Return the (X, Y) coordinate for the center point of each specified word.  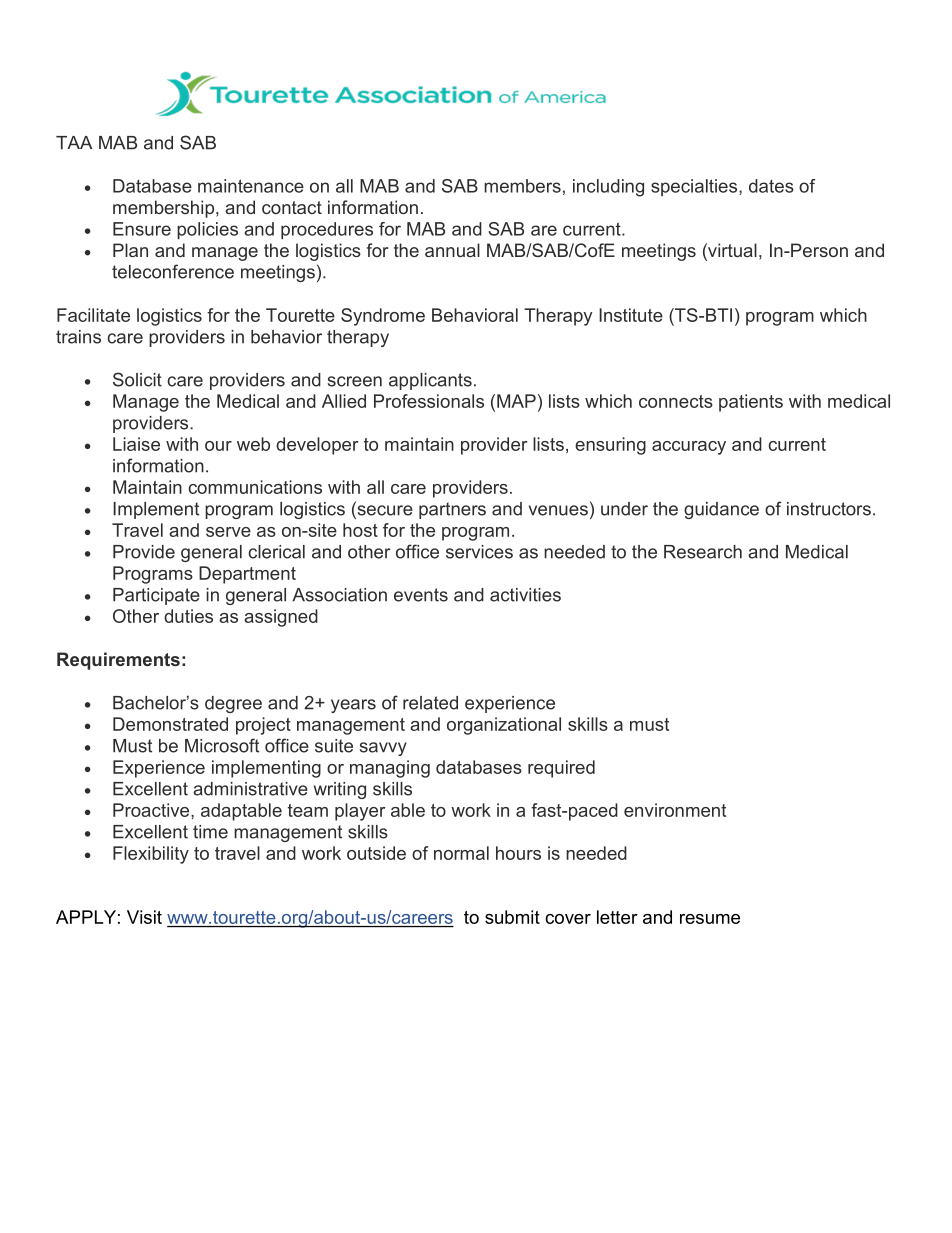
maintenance (251, 186)
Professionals (429, 401)
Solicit (137, 379)
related (430, 703)
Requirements (118, 661)
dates (771, 186)
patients (751, 403)
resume (710, 919)
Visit (144, 917)
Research (703, 552)
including (608, 188)
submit (512, 917)
